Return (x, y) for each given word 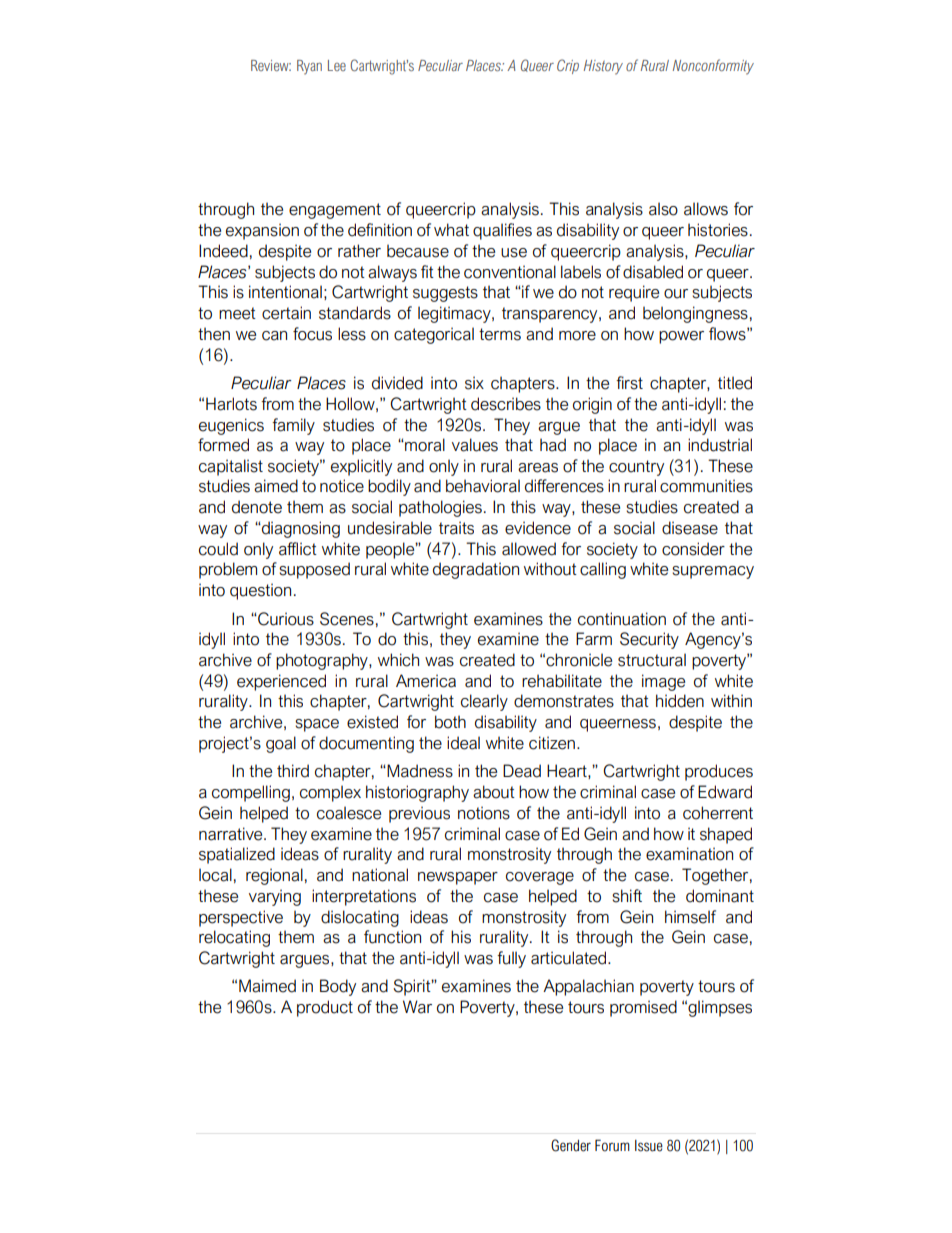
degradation (476, 570)
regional (274, 876)
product (325, 1008)
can (274, 336)
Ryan (309, 67)
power (681, 337)
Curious (285, 619)
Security (649, 640)
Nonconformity (713, 67)
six (474, 383)
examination (689, 854)
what (451, 230)
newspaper (458, 878)
